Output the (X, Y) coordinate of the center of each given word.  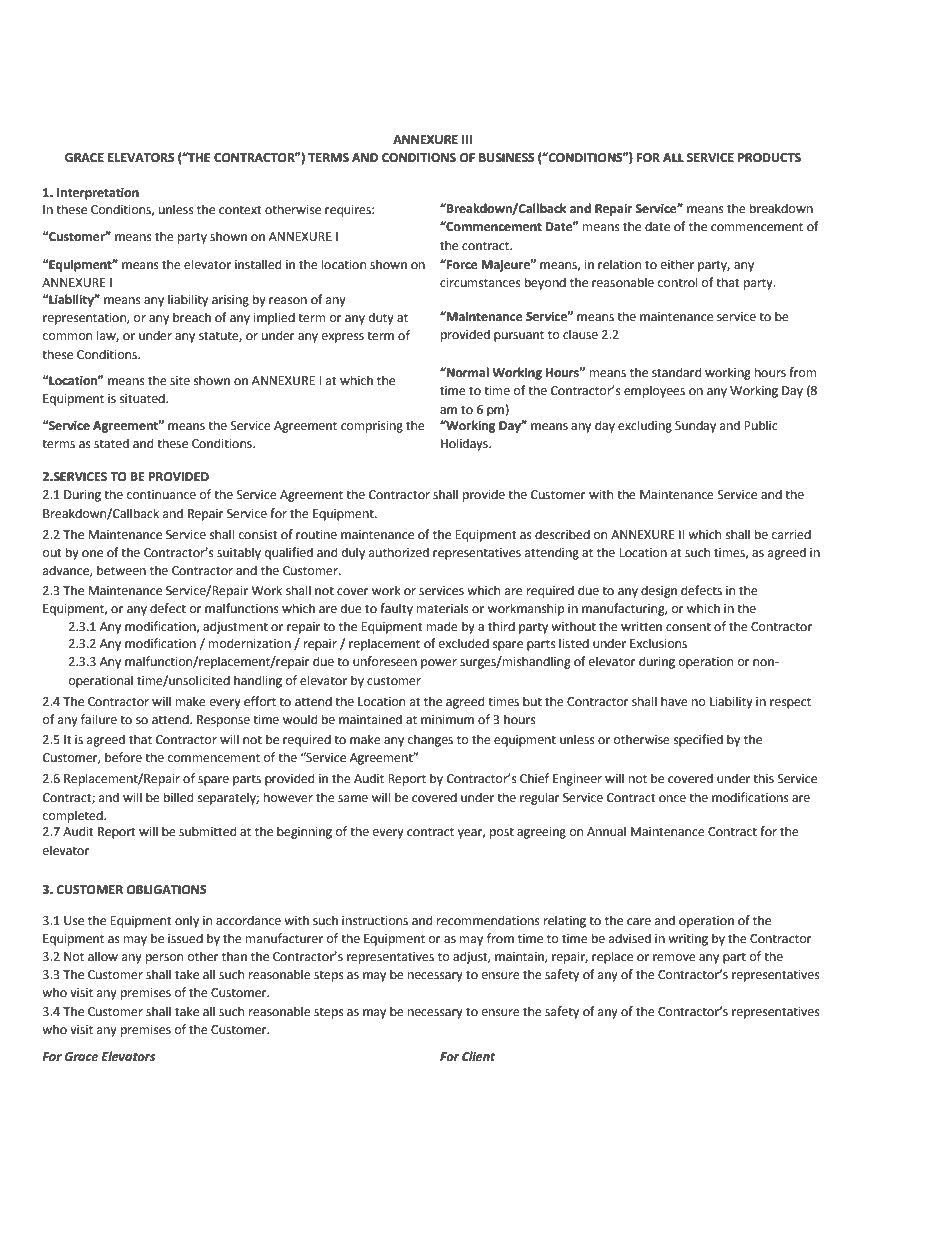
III (467, 139)
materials (443, 608)
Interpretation (98, 194)
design (659, 591)
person (164, 959)
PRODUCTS (769, 158)
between (121, 570)
